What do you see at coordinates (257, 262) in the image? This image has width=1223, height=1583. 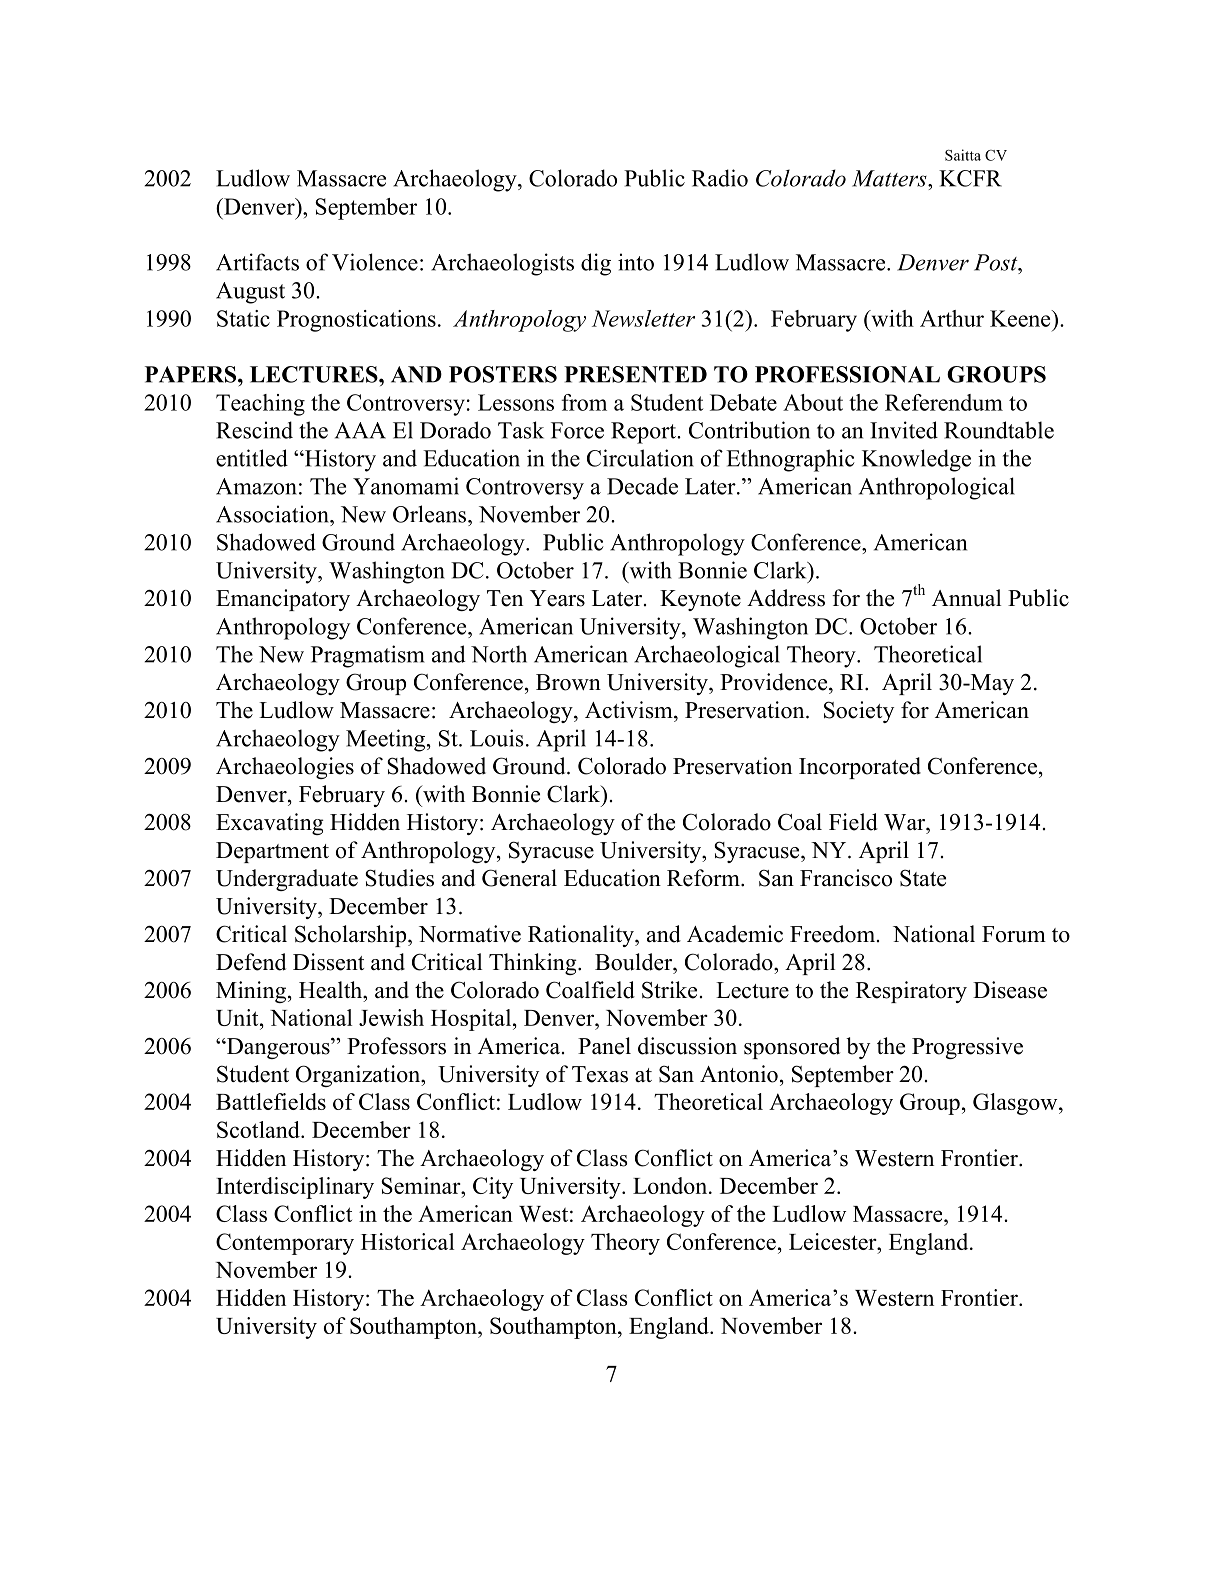 I see `Artifacts` at bounding box center [257, 262].
